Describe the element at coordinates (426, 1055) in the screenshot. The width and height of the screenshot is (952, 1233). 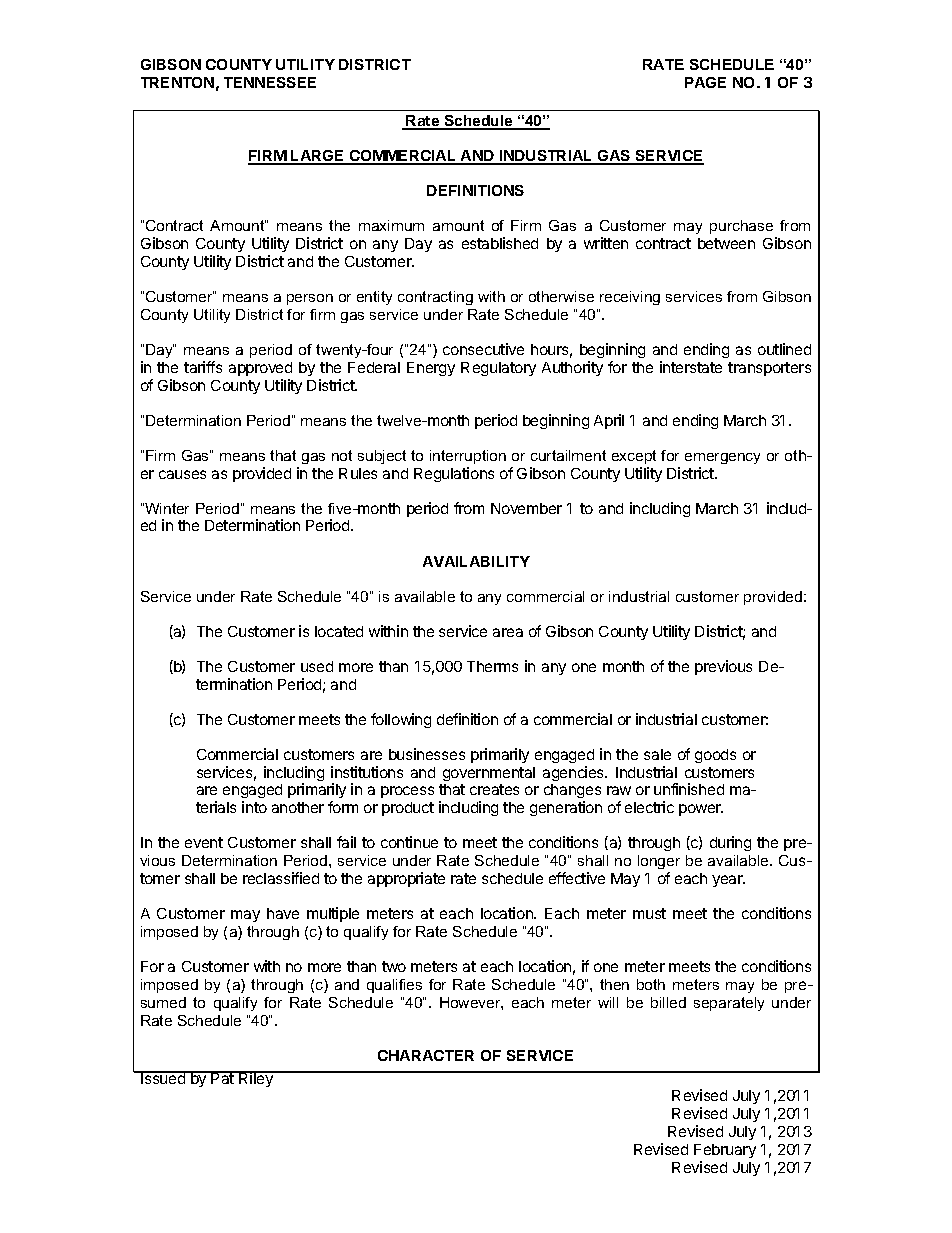
I see `CHARACTER` at that location.
